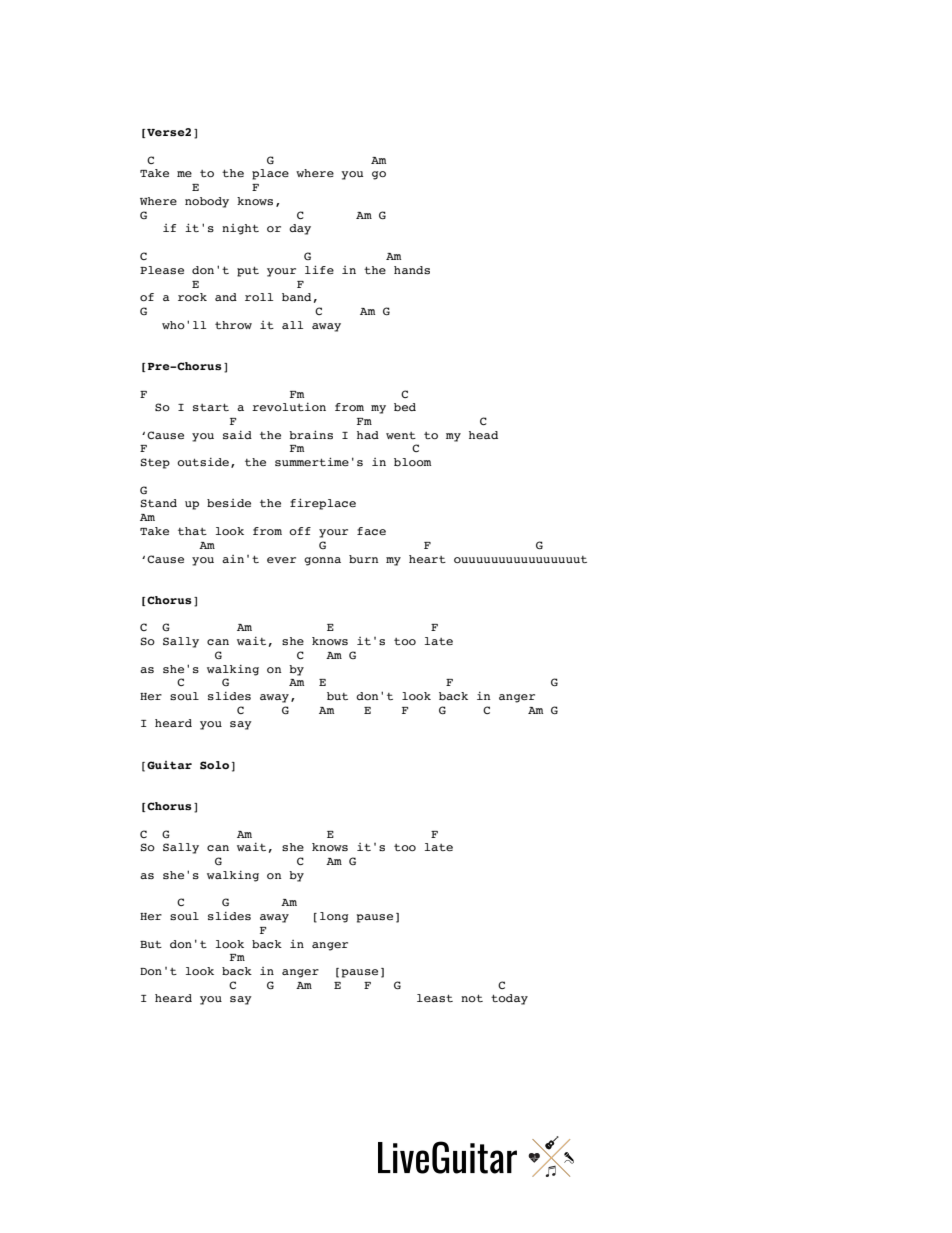  What do you see at coordinates (427, 559) in the screenshot?
I see `heart` at bounding box center [427, 559].
